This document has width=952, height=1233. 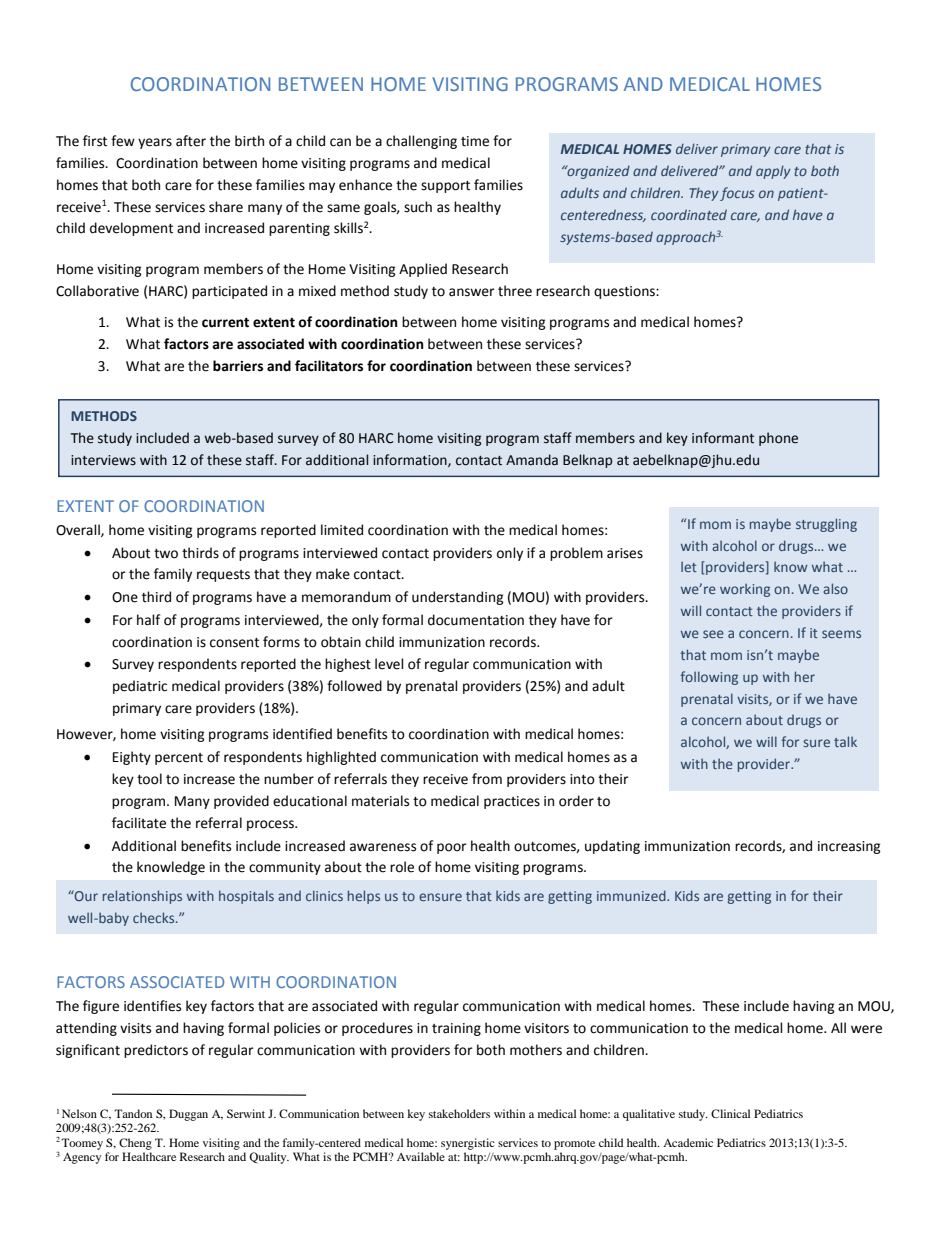 What do you see at coordinates (238, 366) in the document?
I see `barriers` at bounding box center [238, 366].
